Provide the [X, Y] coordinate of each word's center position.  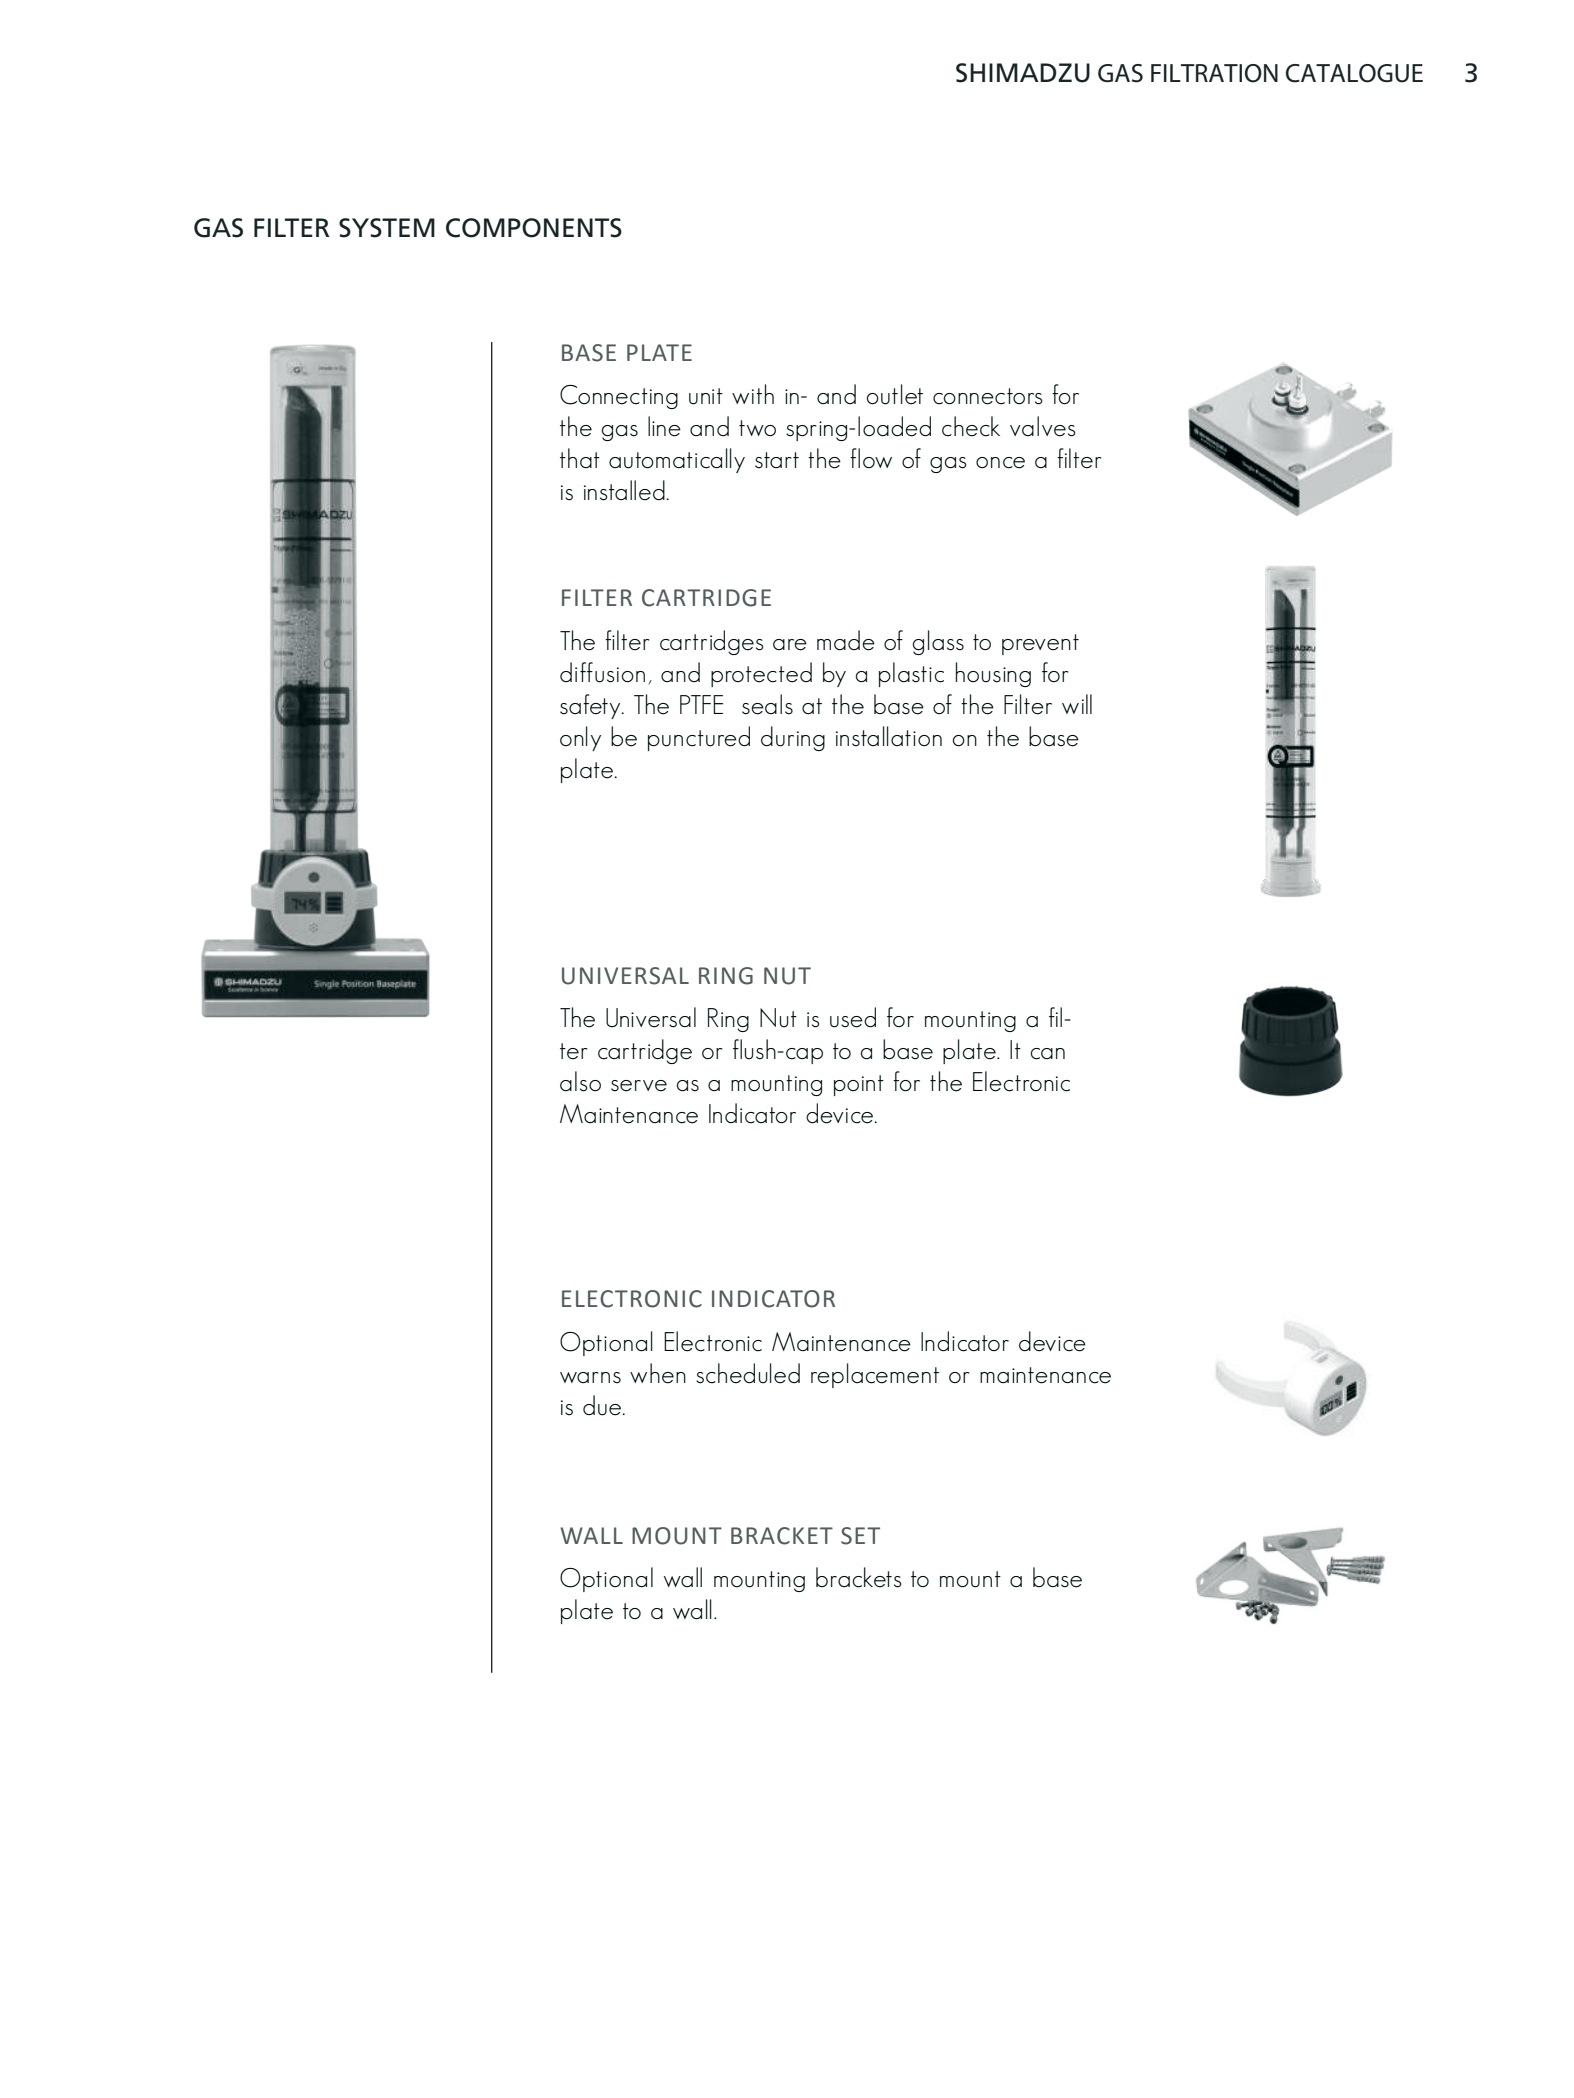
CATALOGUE [1354, 73]
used [853, 1017]
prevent [1040, 644]
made [846, 640]
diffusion [602, 672]
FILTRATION [1214, 73]
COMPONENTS [534, 228]
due [603, 1405]
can [1047, 1054]
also [580, 1081]
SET [860, 1536]
